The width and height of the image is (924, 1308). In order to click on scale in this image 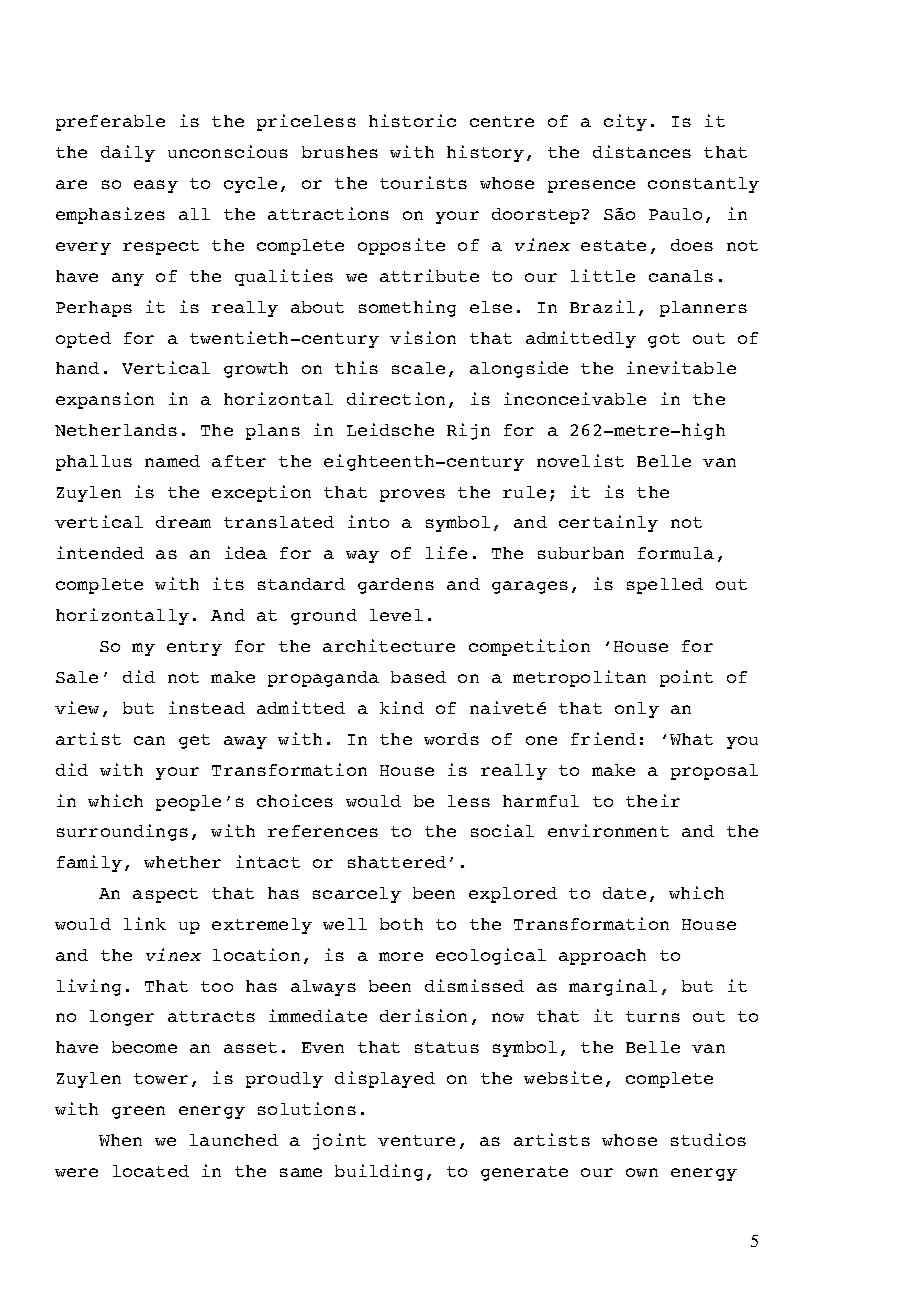, I will do `click(418, 368)`.
